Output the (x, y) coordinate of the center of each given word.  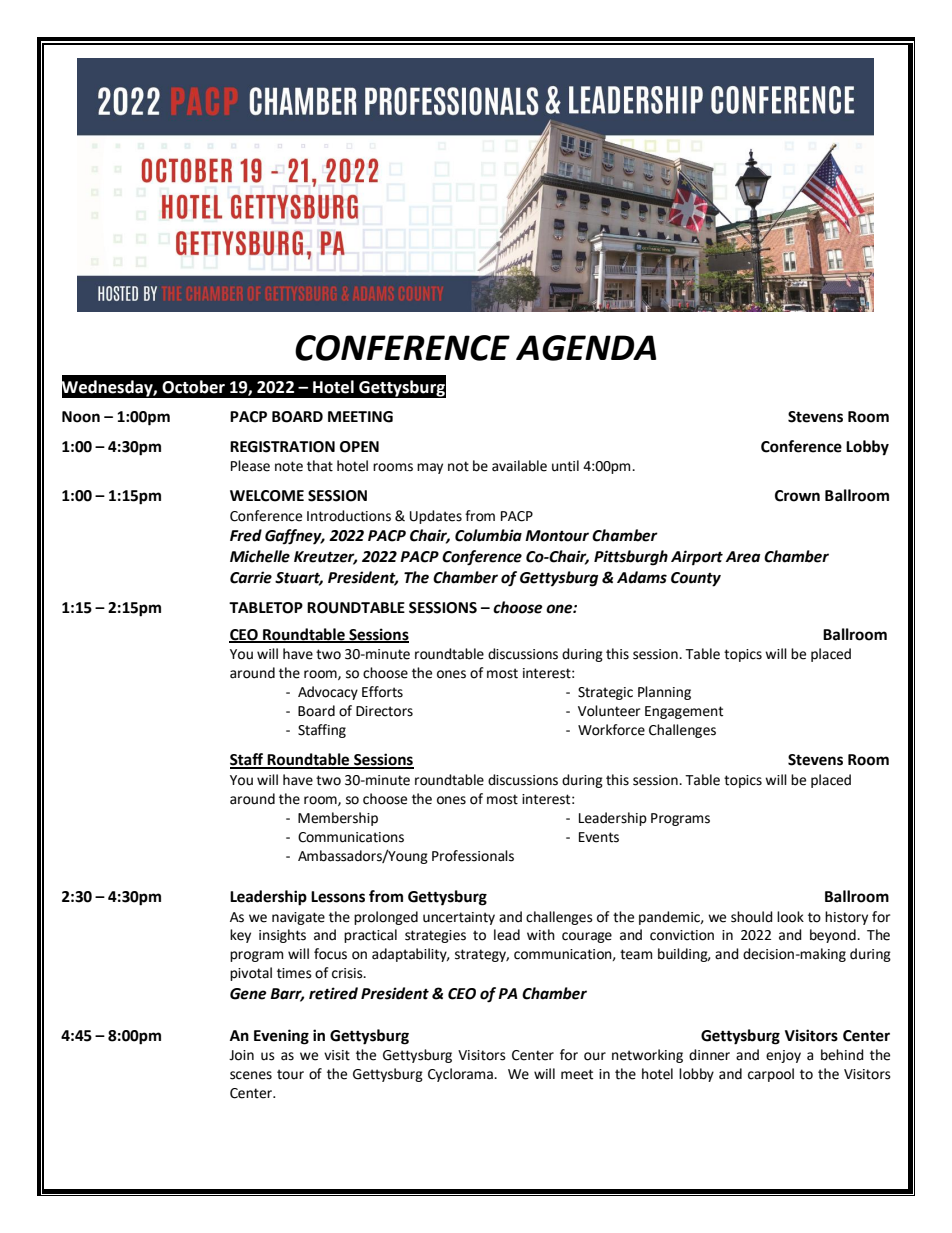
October (193, 387)
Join (241, 1055)
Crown (797, 496)
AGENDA (586, 348)
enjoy (783, 1056)
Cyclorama (461, 1075)
